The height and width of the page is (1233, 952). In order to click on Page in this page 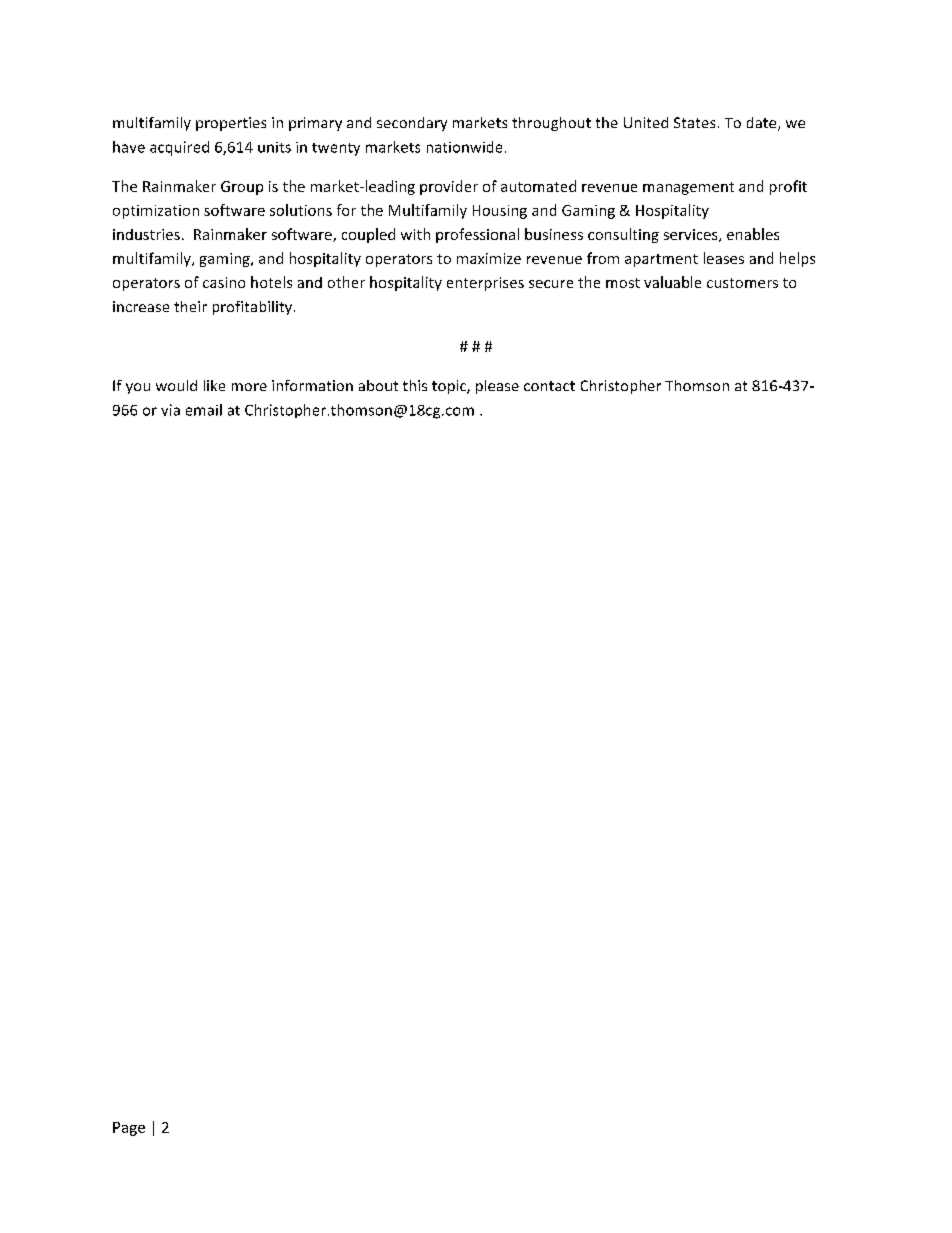, I will do `click(129, 1129)`.
